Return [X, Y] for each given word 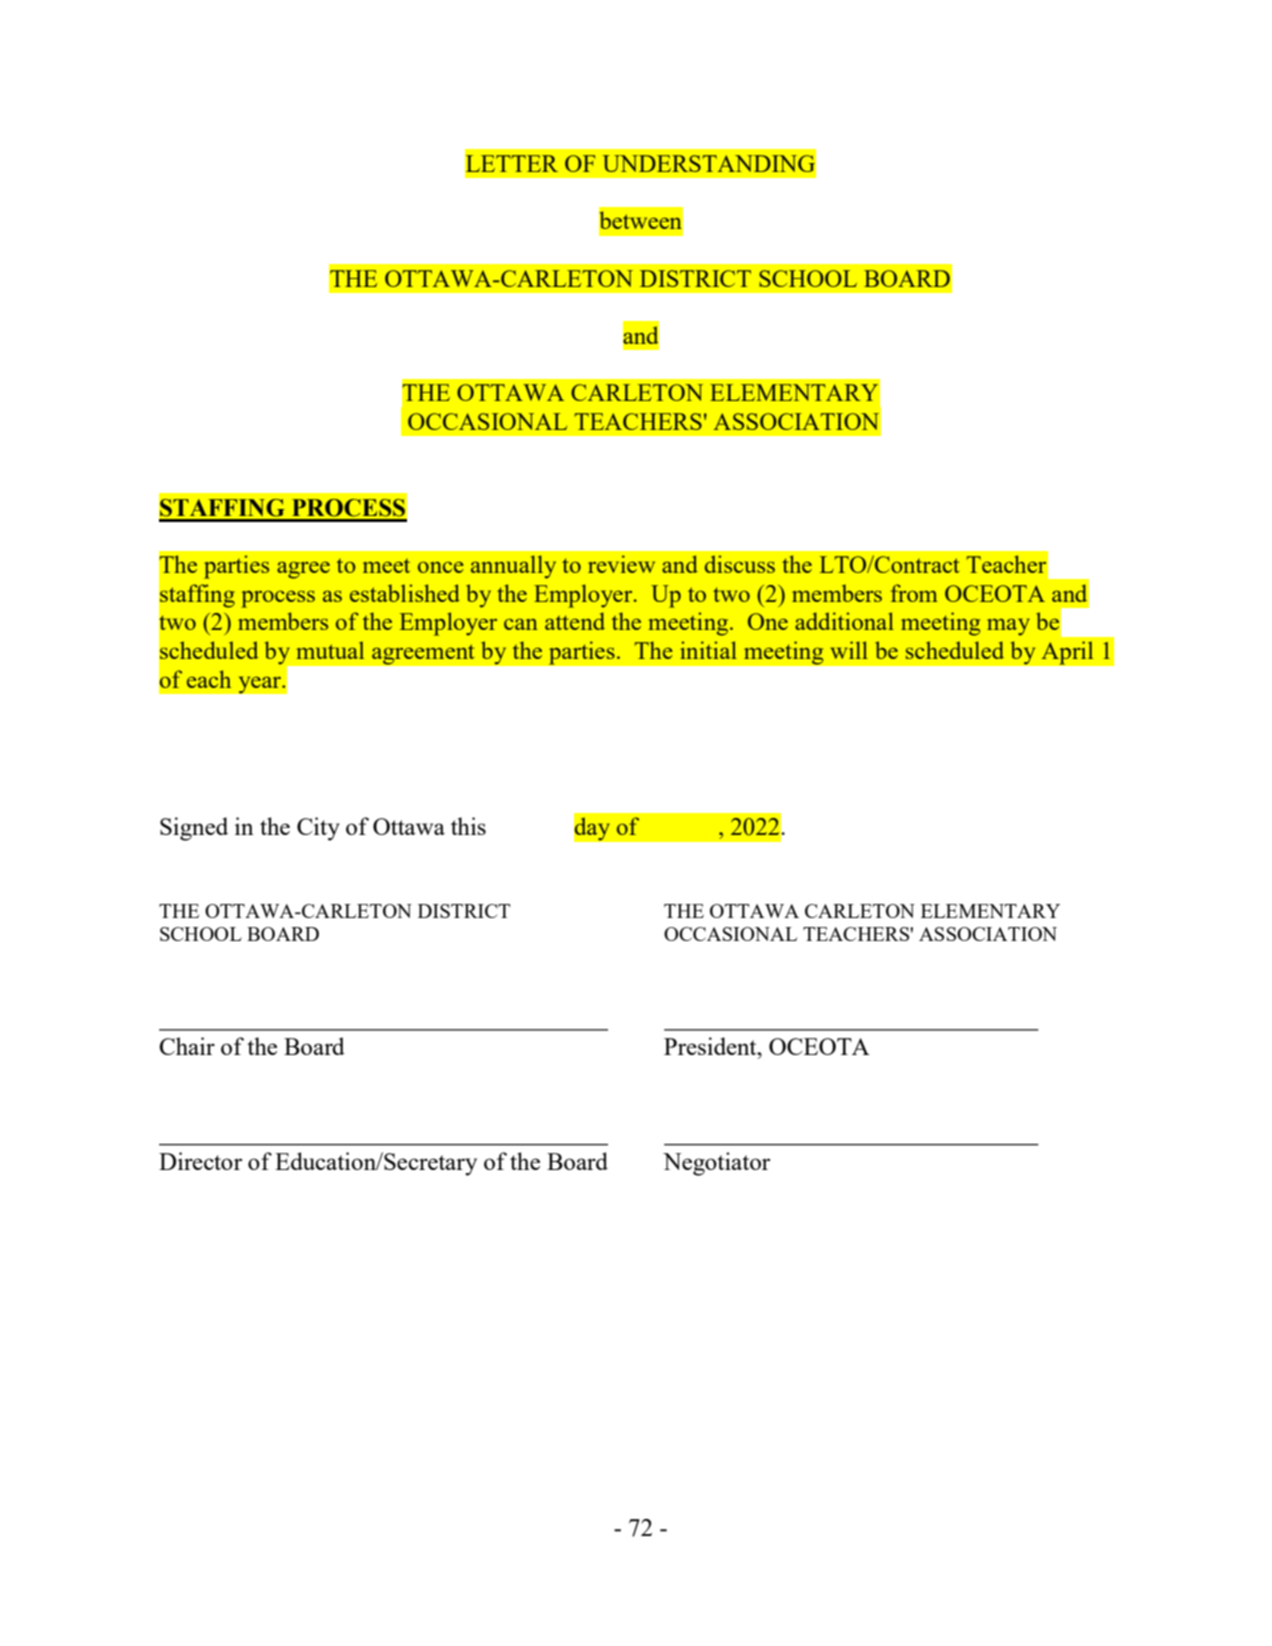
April [1067, 653]
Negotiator [716, 1164]
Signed [194, 829]
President [711, 1046]
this [468, 826]
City [318, 829]
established [405, 593]
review [621, 564]
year [260, 685]
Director [200, 1161]
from [914, 593]
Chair [187, 1046]
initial [708, 650]
